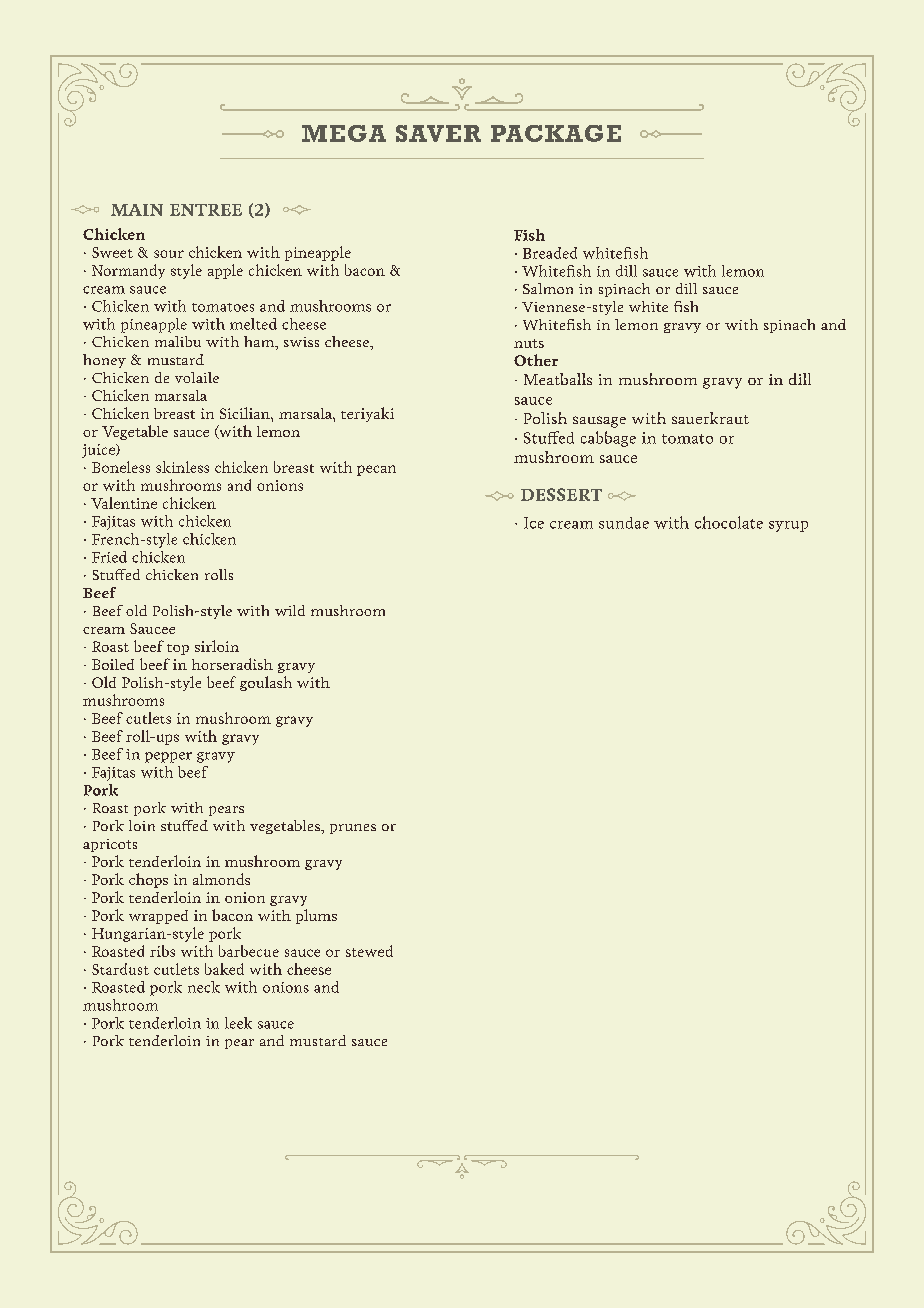 The width and height of the screenshot is (924, 1308). I want to click on sundae, so click(624, 523).
